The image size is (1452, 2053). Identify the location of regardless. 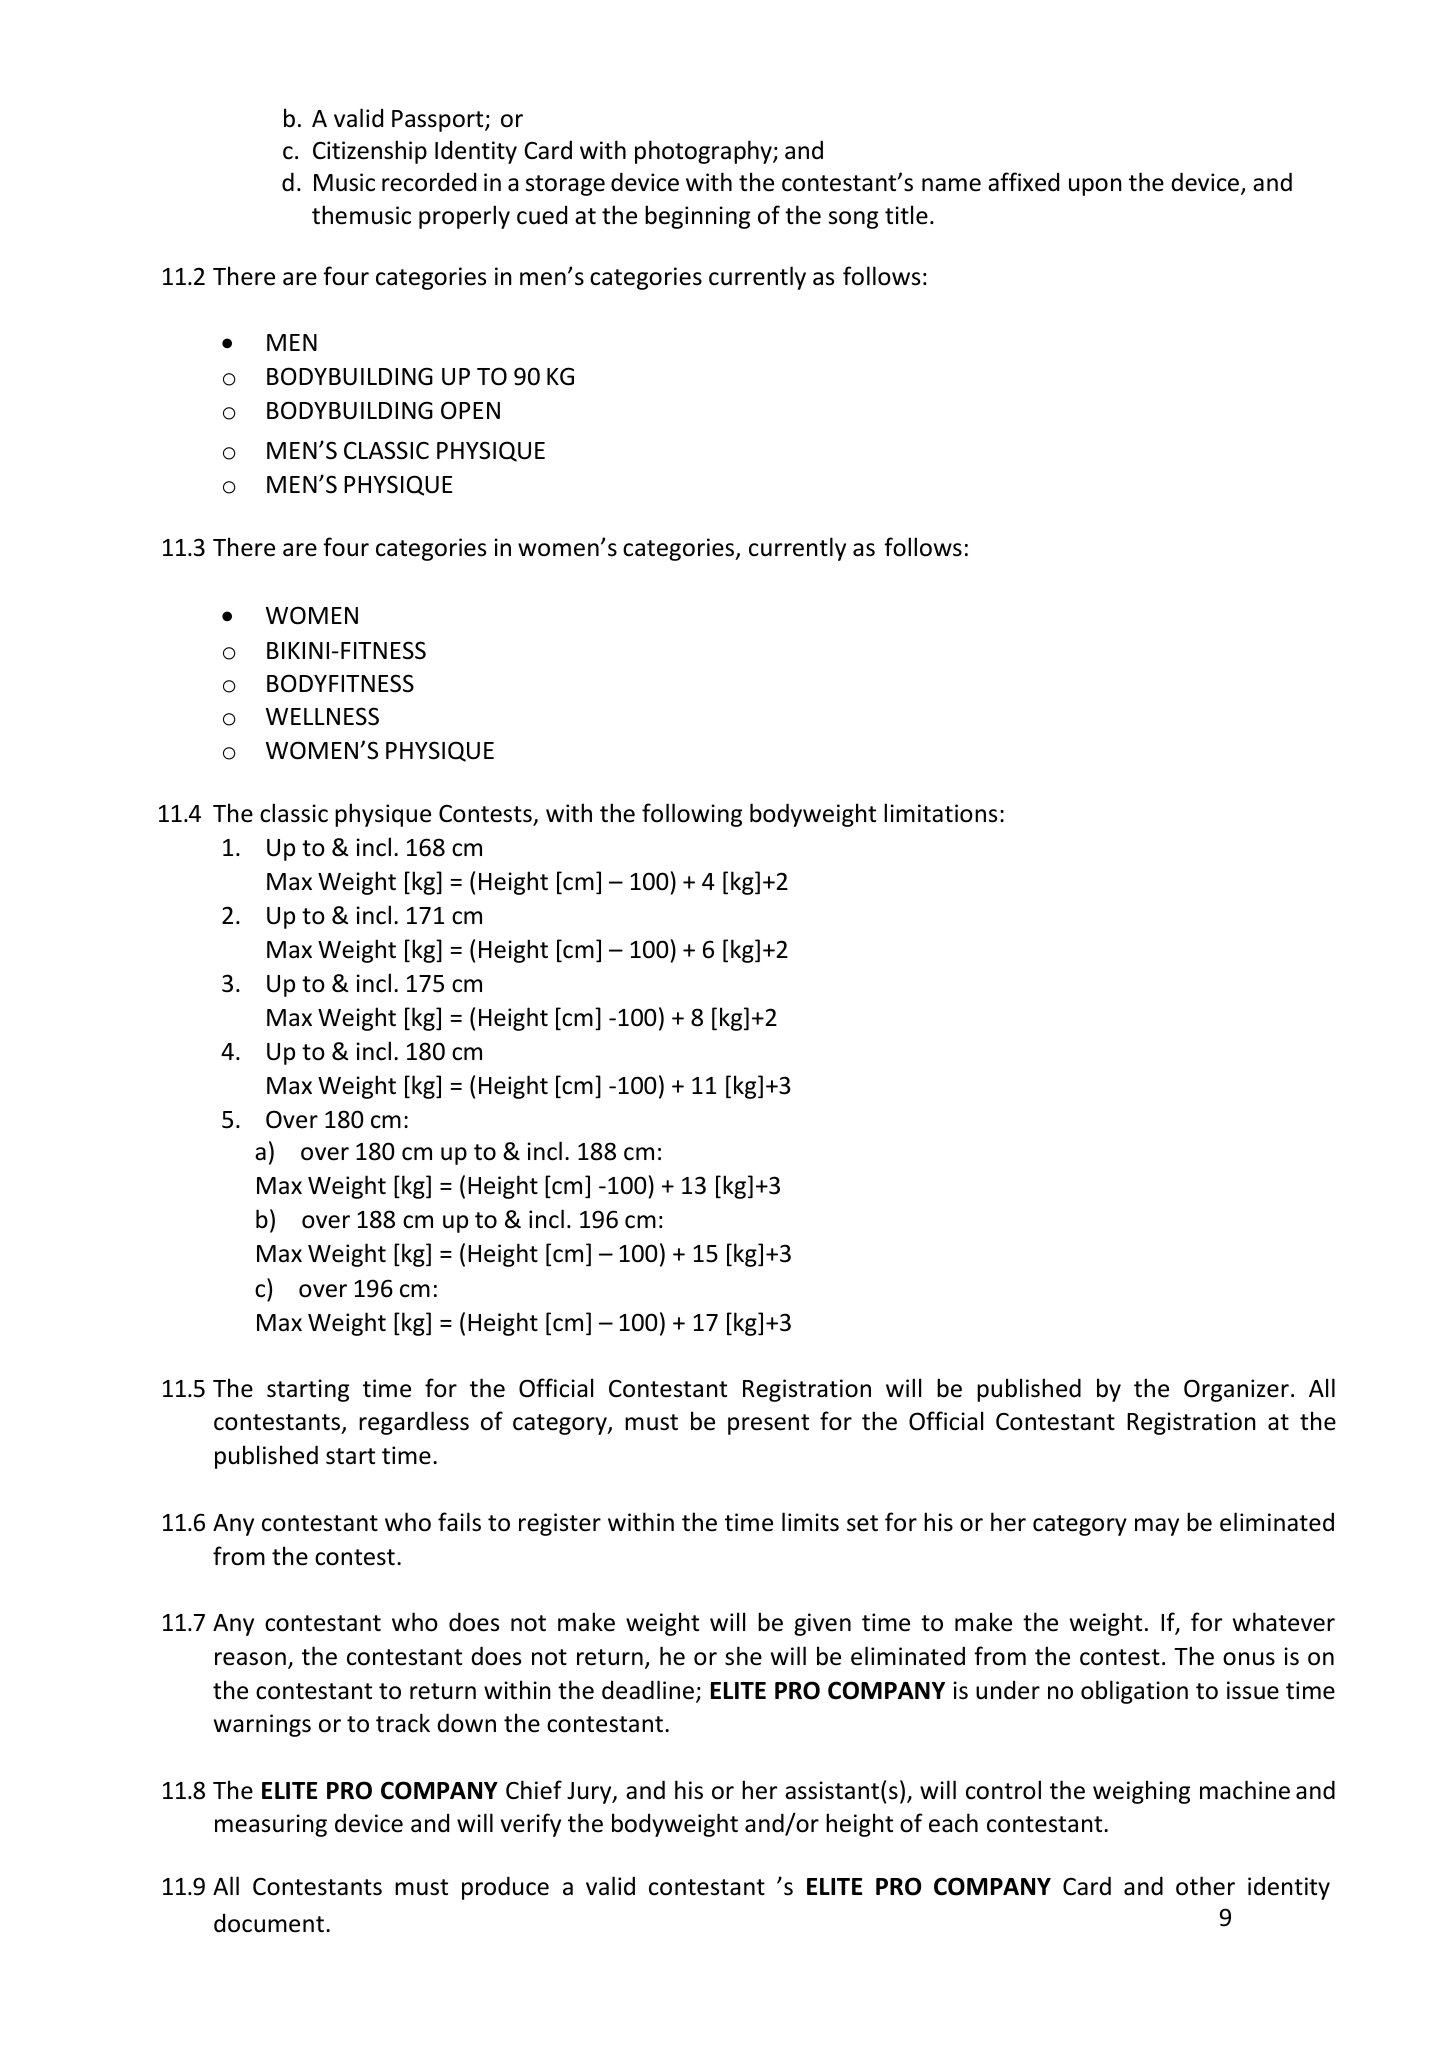
(414, 1423).
